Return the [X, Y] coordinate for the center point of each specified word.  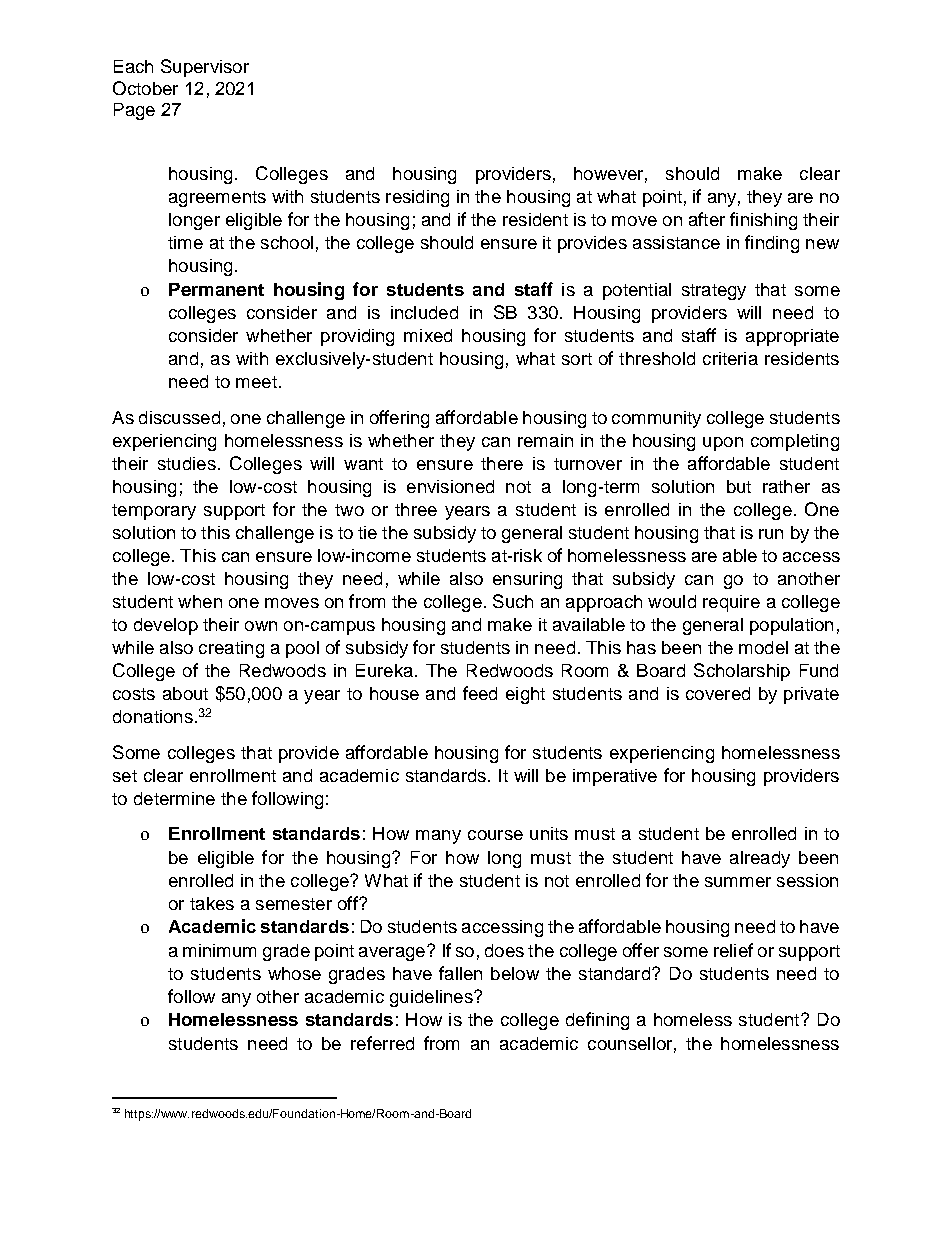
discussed [179, 417]
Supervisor [205, 68]
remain [545, 440]
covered [718, 693]
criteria [730, 358]
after [707, 219]
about [185, 693]
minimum [219, 950]
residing [417, 198]
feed [480, 693]
